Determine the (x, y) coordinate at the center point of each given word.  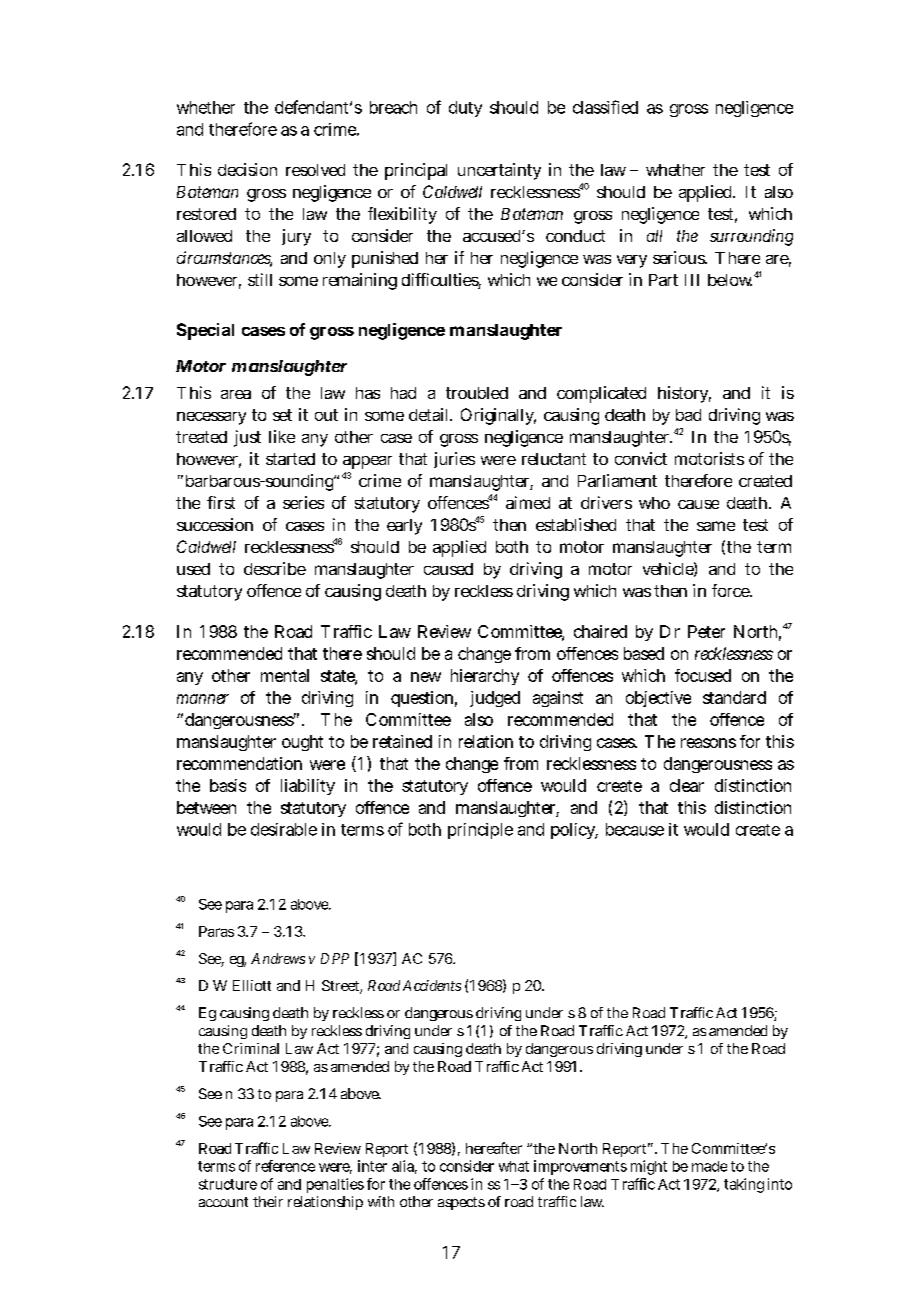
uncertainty (499, 171)
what (514, 1166)
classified (605, 107)
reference (285, 1166)
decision (247, 169)
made (709, 1166)
